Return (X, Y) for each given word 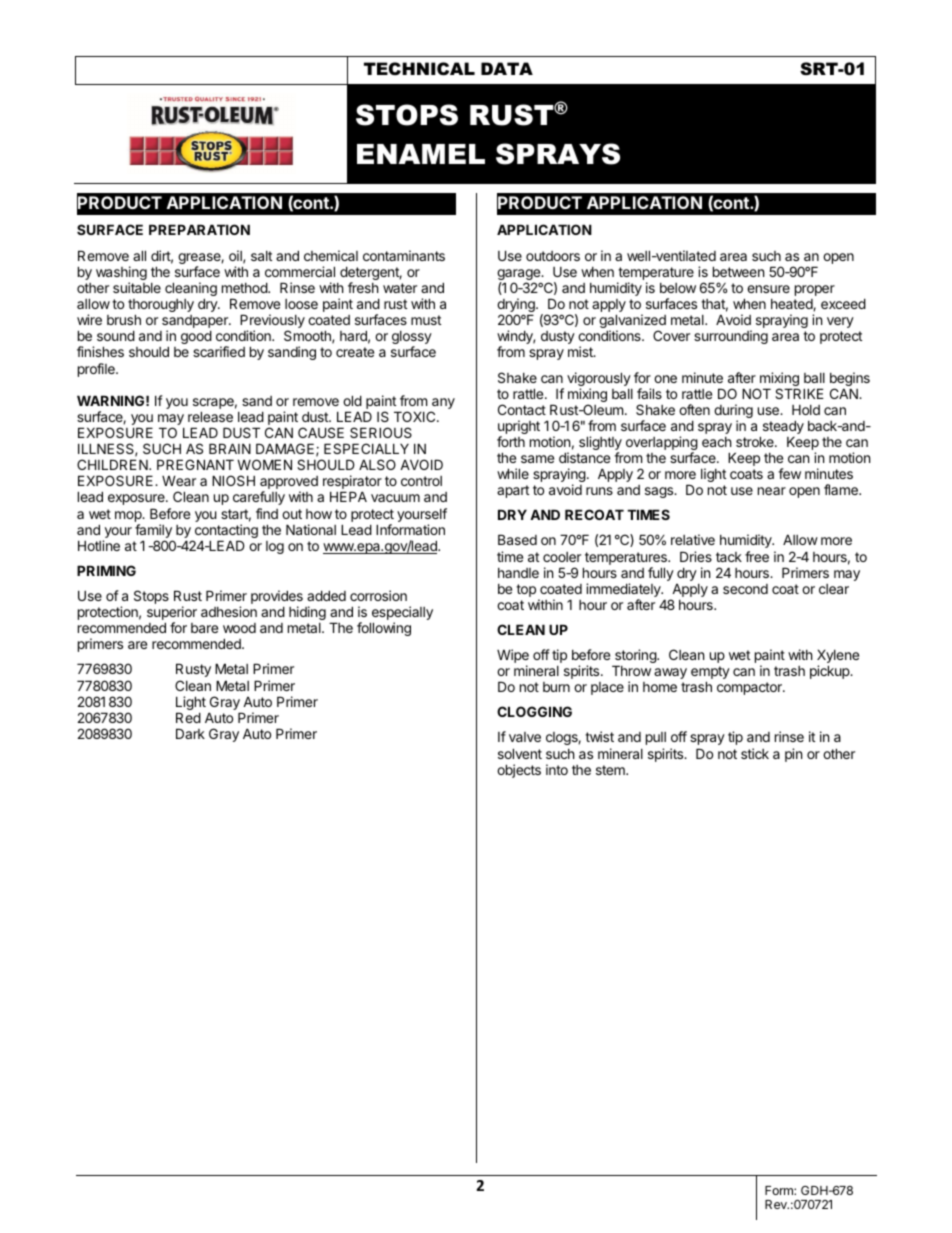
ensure (768, 289)
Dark (190, 733)
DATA (507, 68)
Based (517, 539)
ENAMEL (421, 154)
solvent (520, 753)
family (154, 532)
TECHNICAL (419, 69)
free (757, 556)
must (426, 320)
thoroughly (161, 307)
